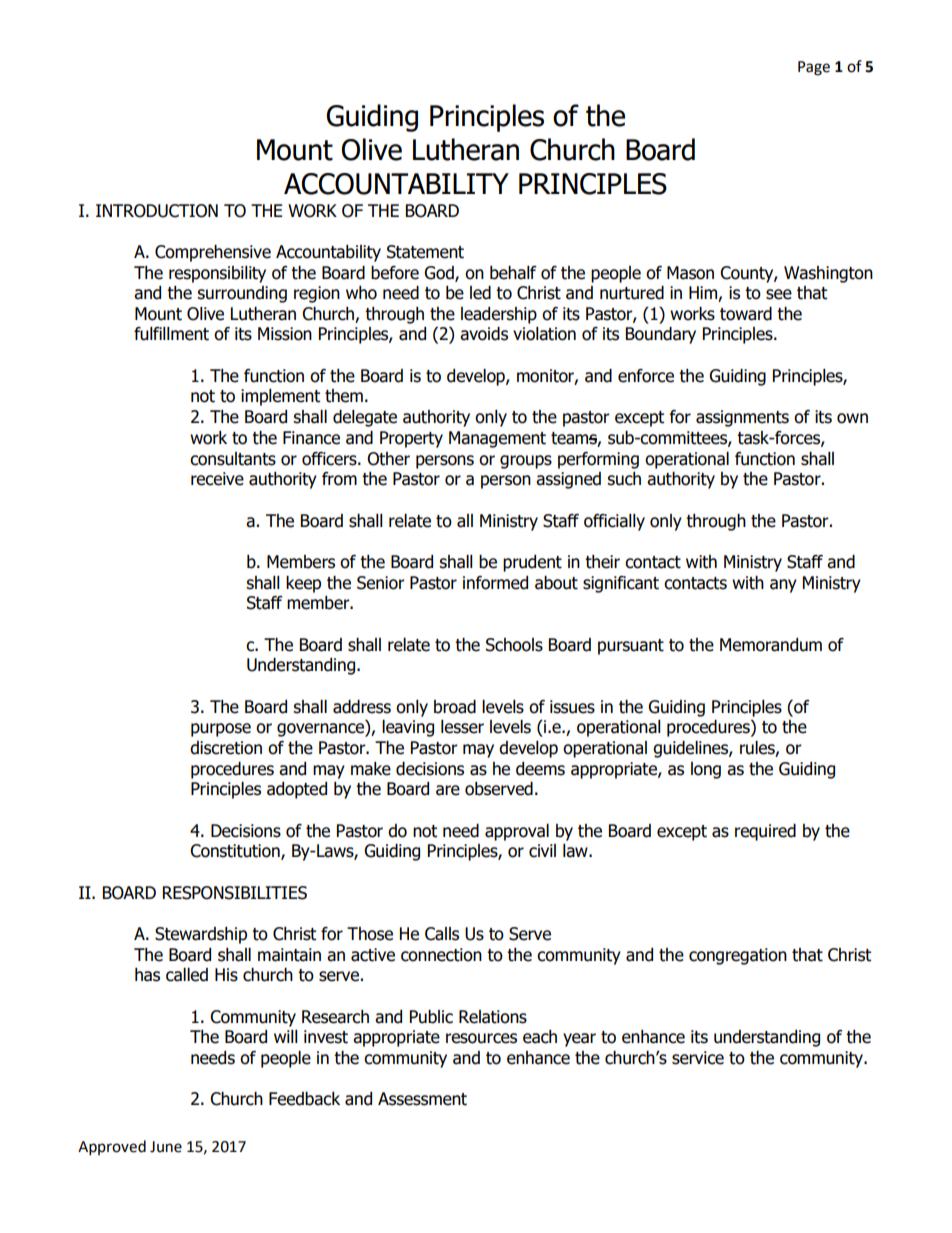  What do you see at coordinates (814, 68) in the screenshot?
I see `Page` at bounding box center [814, 68].
